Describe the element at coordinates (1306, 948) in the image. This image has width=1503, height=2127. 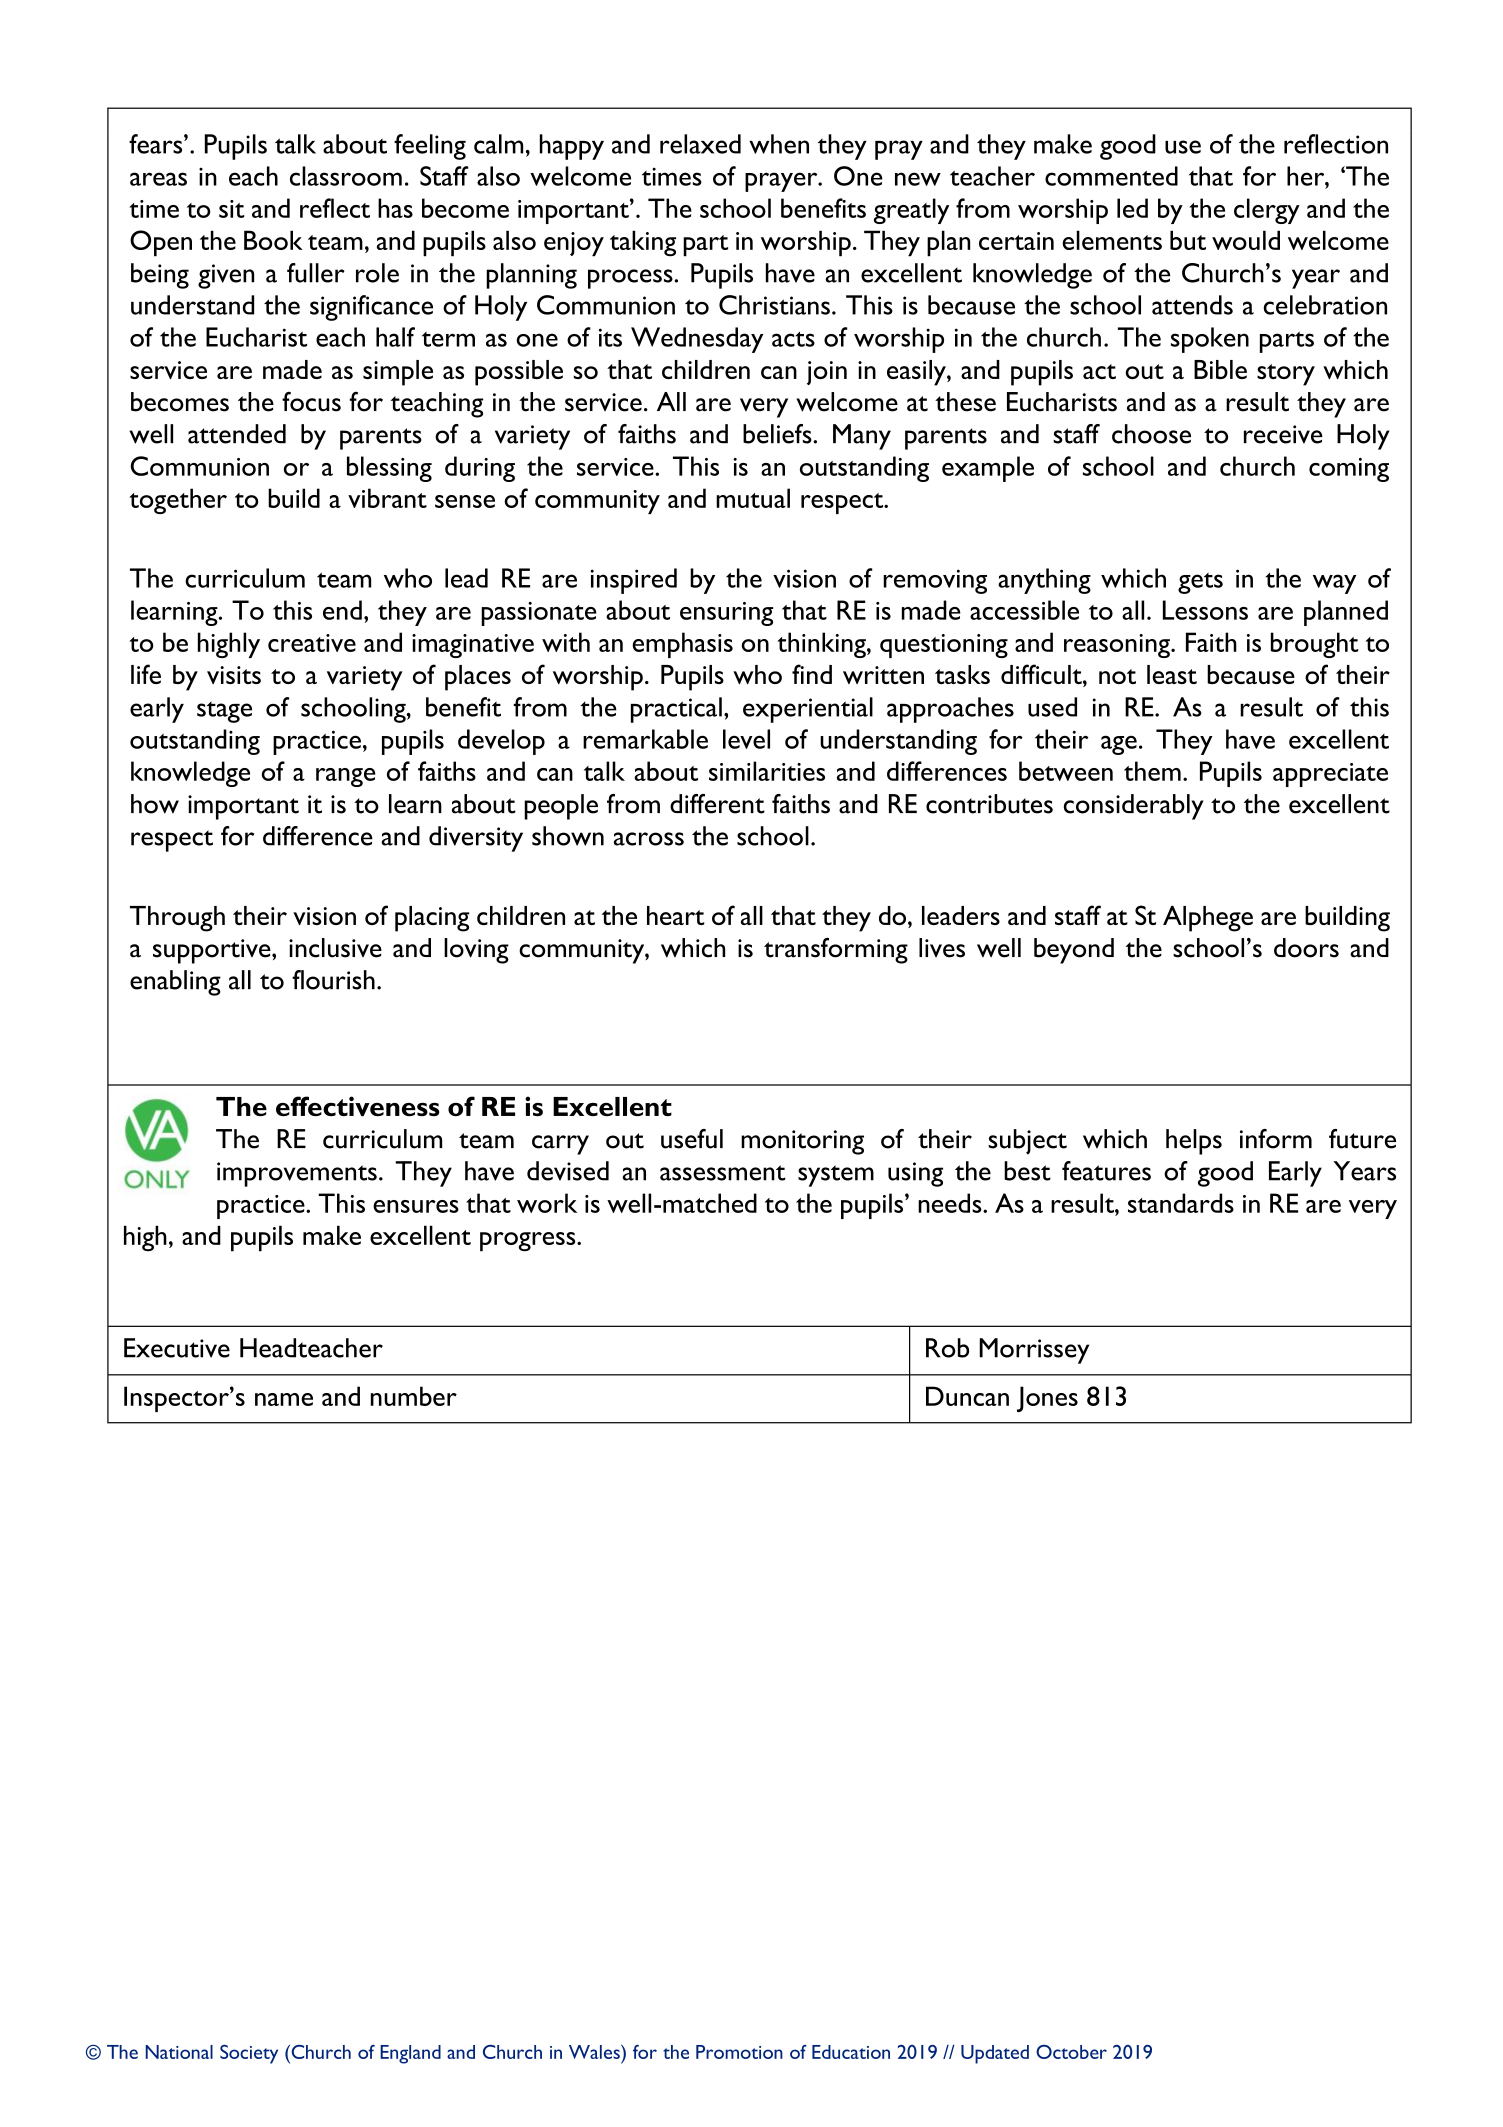
I see `doors` at that location.
